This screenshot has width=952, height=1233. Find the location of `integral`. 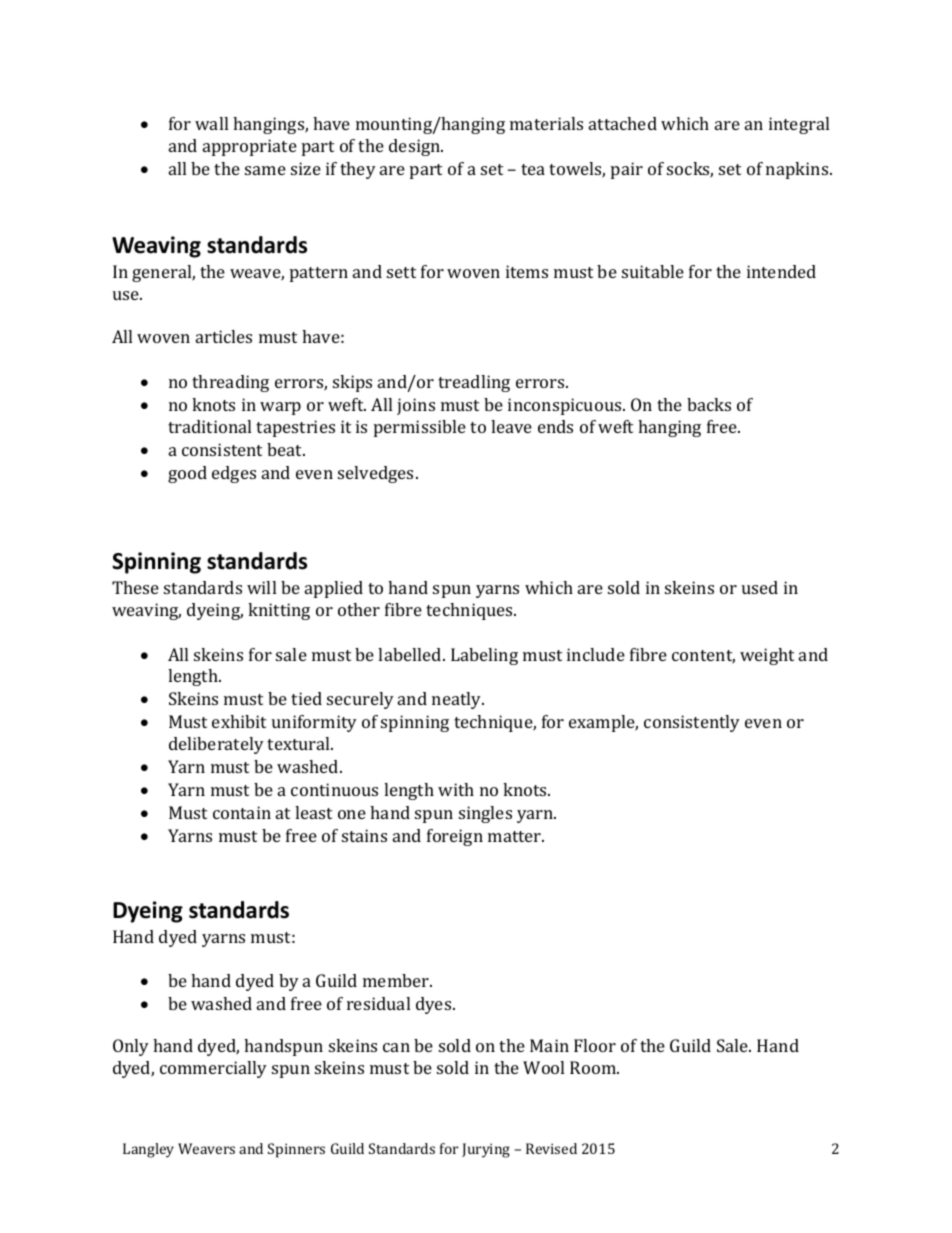

integral is located at coordinates (799, 125).
